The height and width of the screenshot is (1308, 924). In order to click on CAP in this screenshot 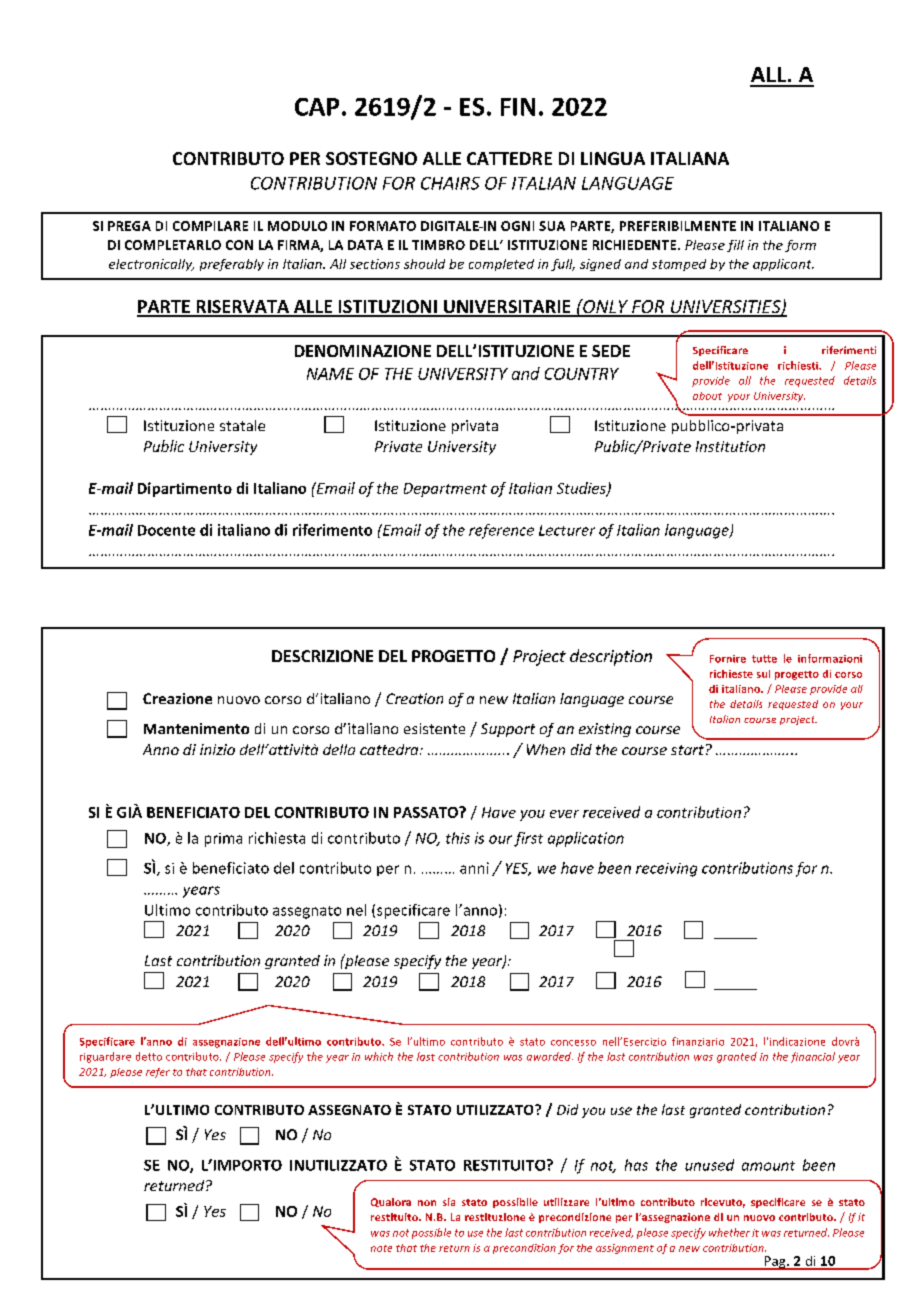, I will do `click(317, 107)`.
